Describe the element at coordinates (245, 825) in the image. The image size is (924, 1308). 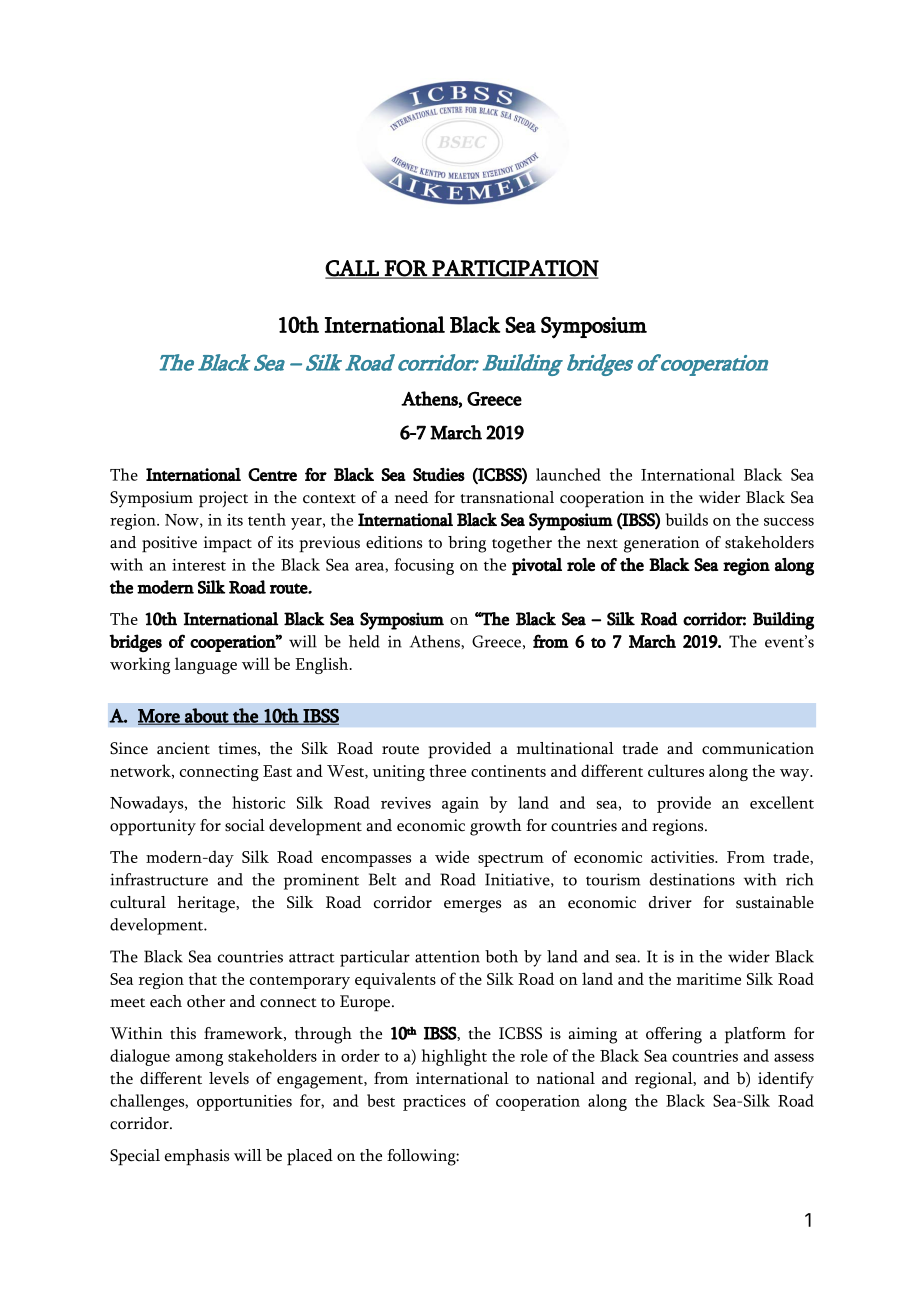
I see `social` at that location.
